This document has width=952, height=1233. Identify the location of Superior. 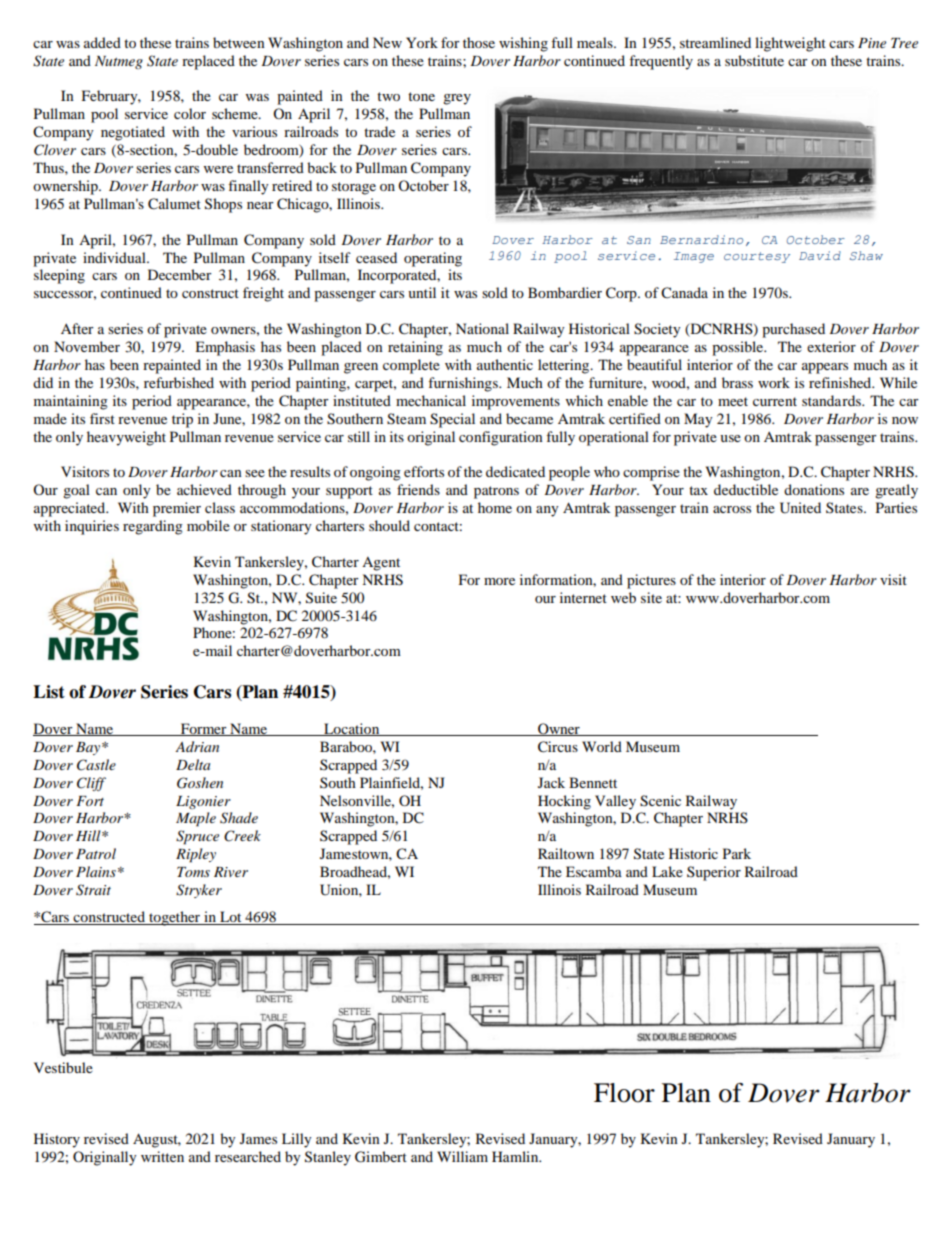
(714, 873).
